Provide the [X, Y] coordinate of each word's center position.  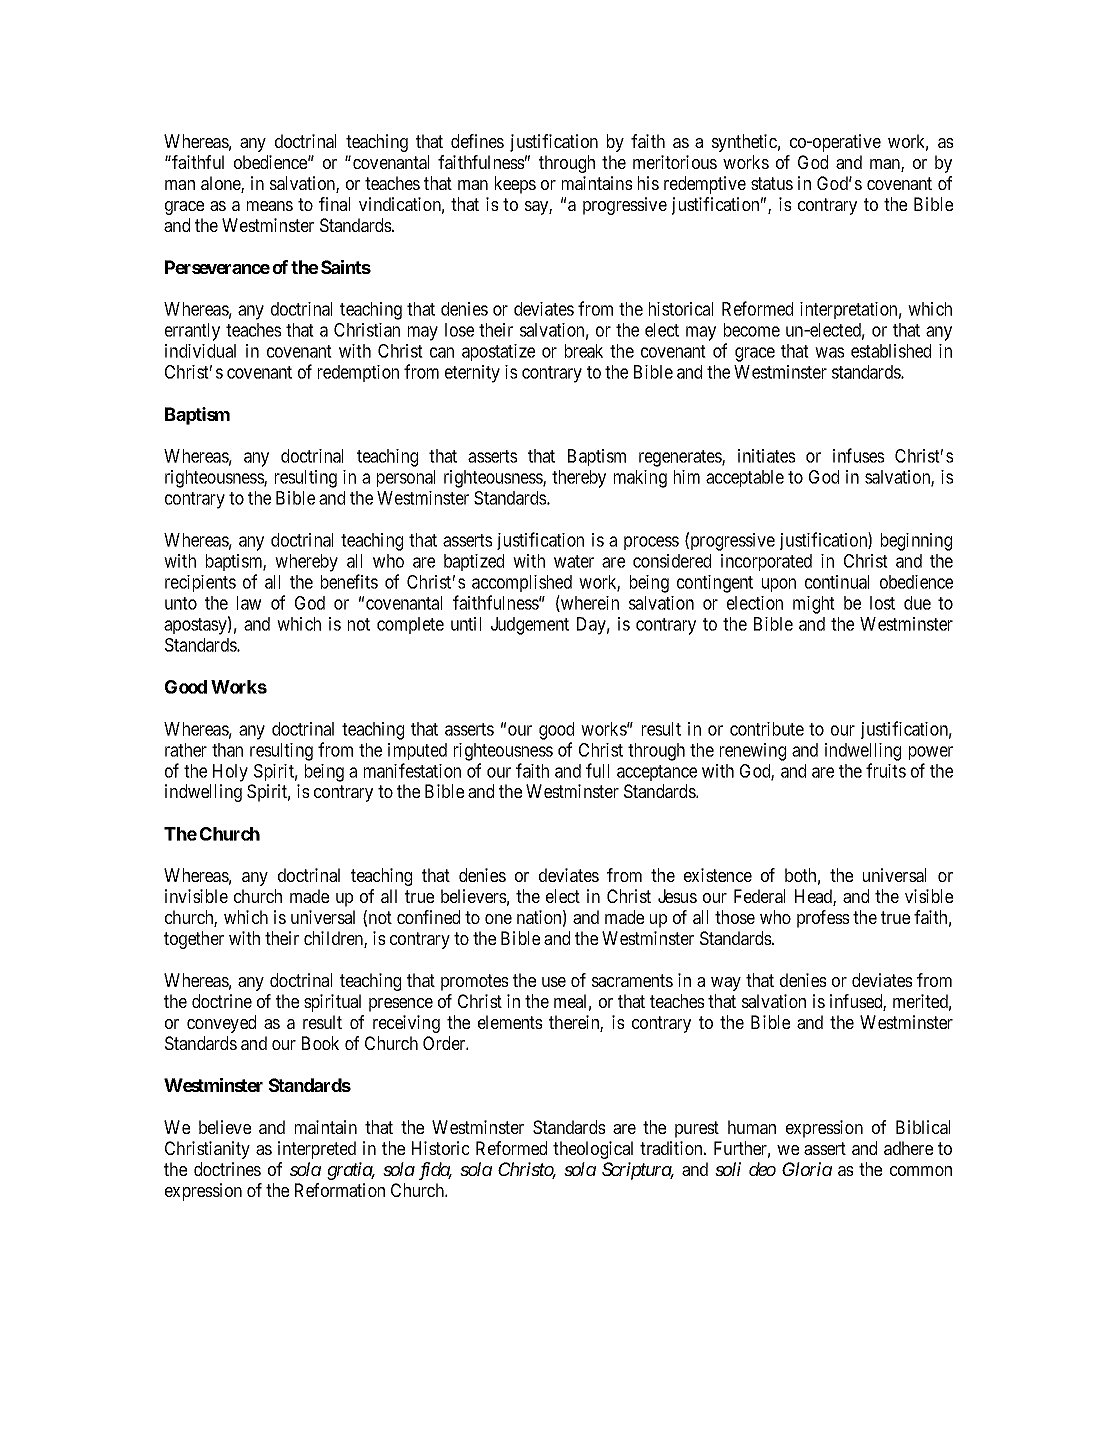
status [772, 183]
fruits [886, 770]
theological [593, 1150]
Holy [230, 773]
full [597, 770]
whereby [306, 563]
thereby [579, 479]
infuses [859, 455]
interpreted [317, 1150]
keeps [515, 185]
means [270, 206]
